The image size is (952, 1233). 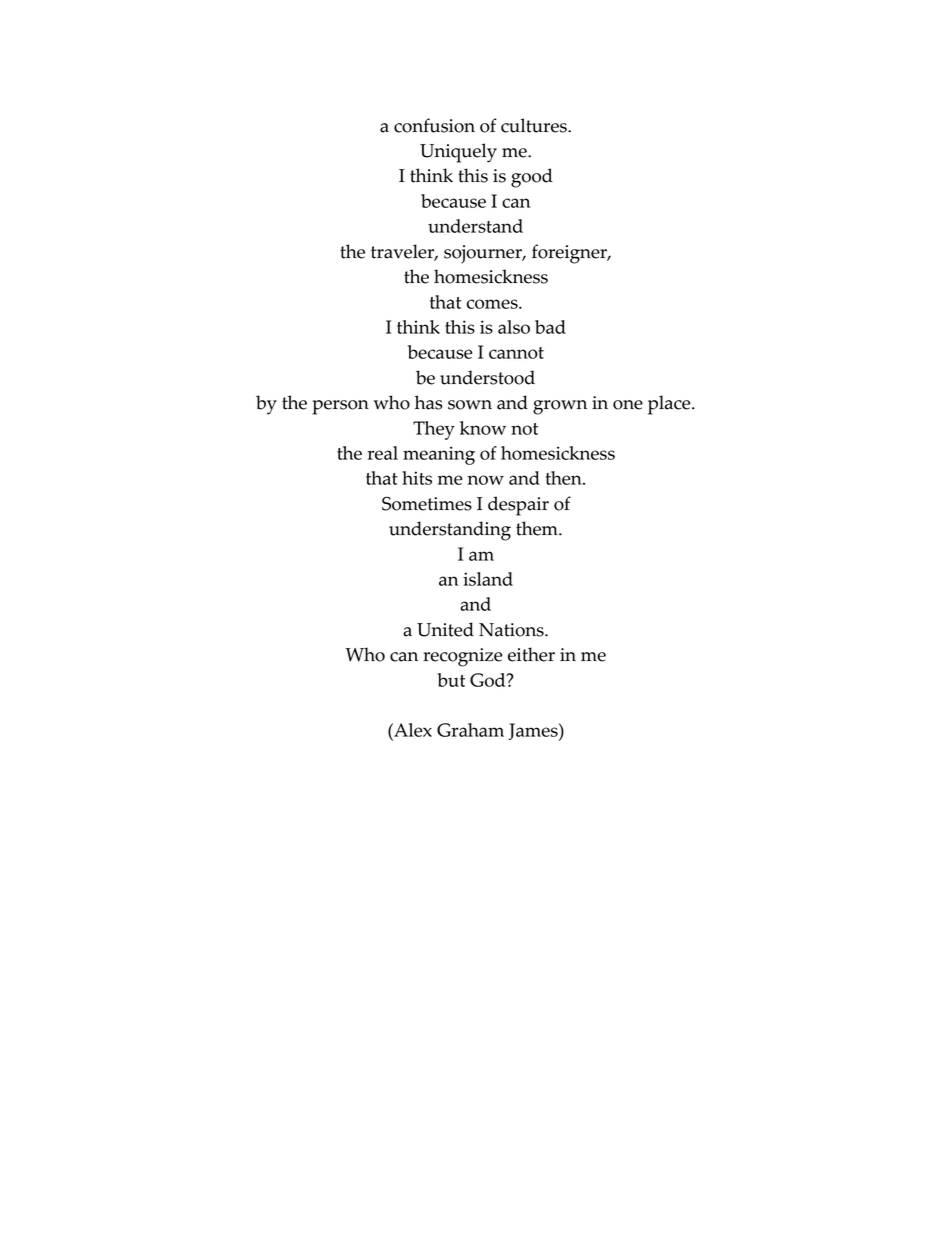 What do you see at coordinates (532, 178) in the screenshot?
I see `good` at bounding box center [532, 178].
